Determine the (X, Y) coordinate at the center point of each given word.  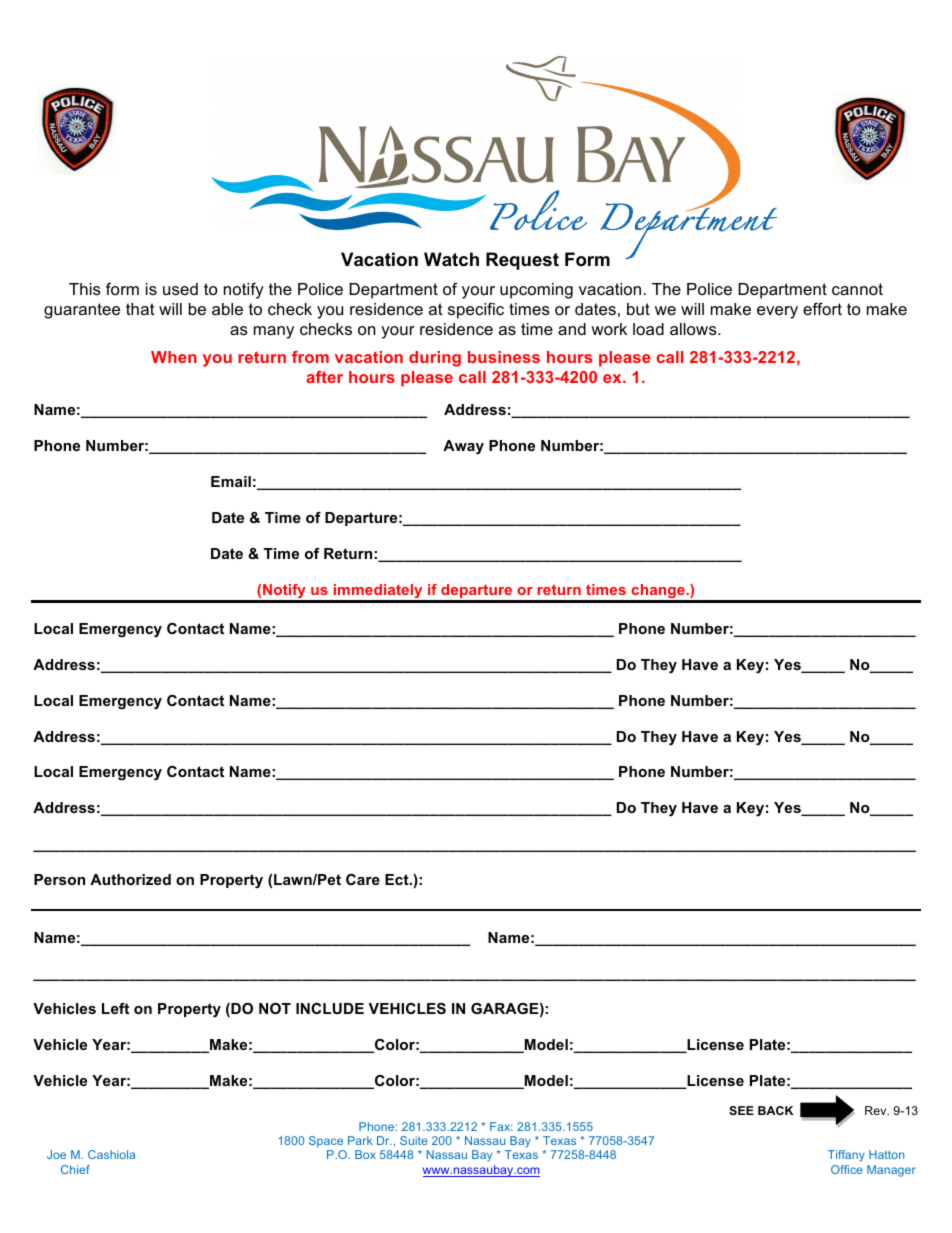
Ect (398, 879)
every (777, 312)
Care (363, 879)
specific (476, 310)
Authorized (130, 879)
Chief (75, 1169)
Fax (501, 1126)
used (180, 289)
